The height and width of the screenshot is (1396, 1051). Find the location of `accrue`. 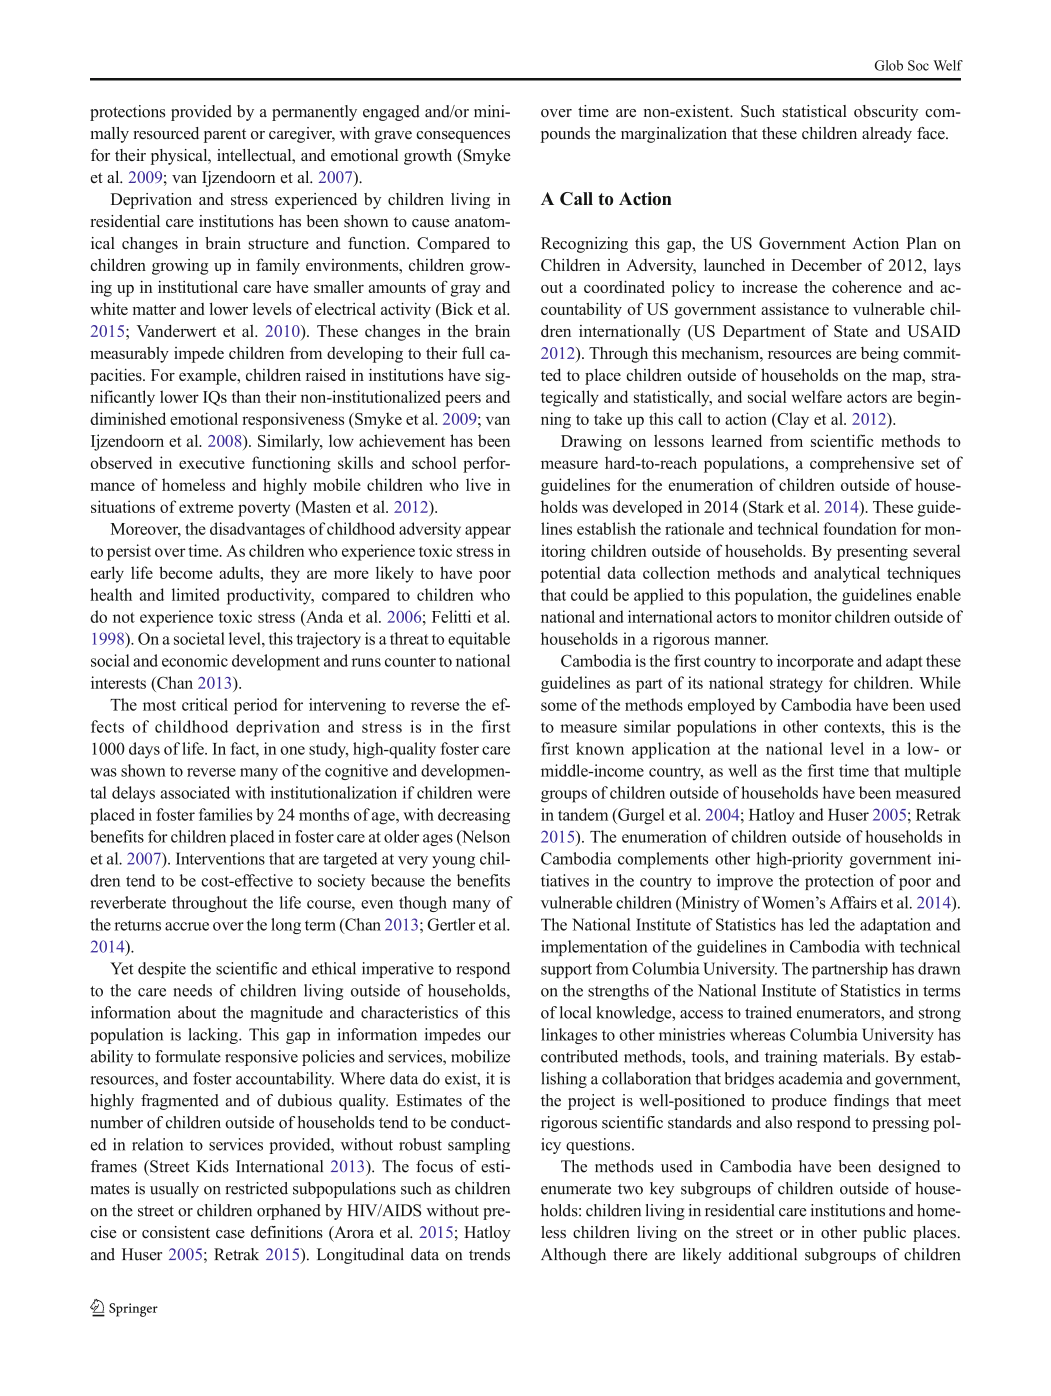

accrue is located at coordinates (187, 926).
